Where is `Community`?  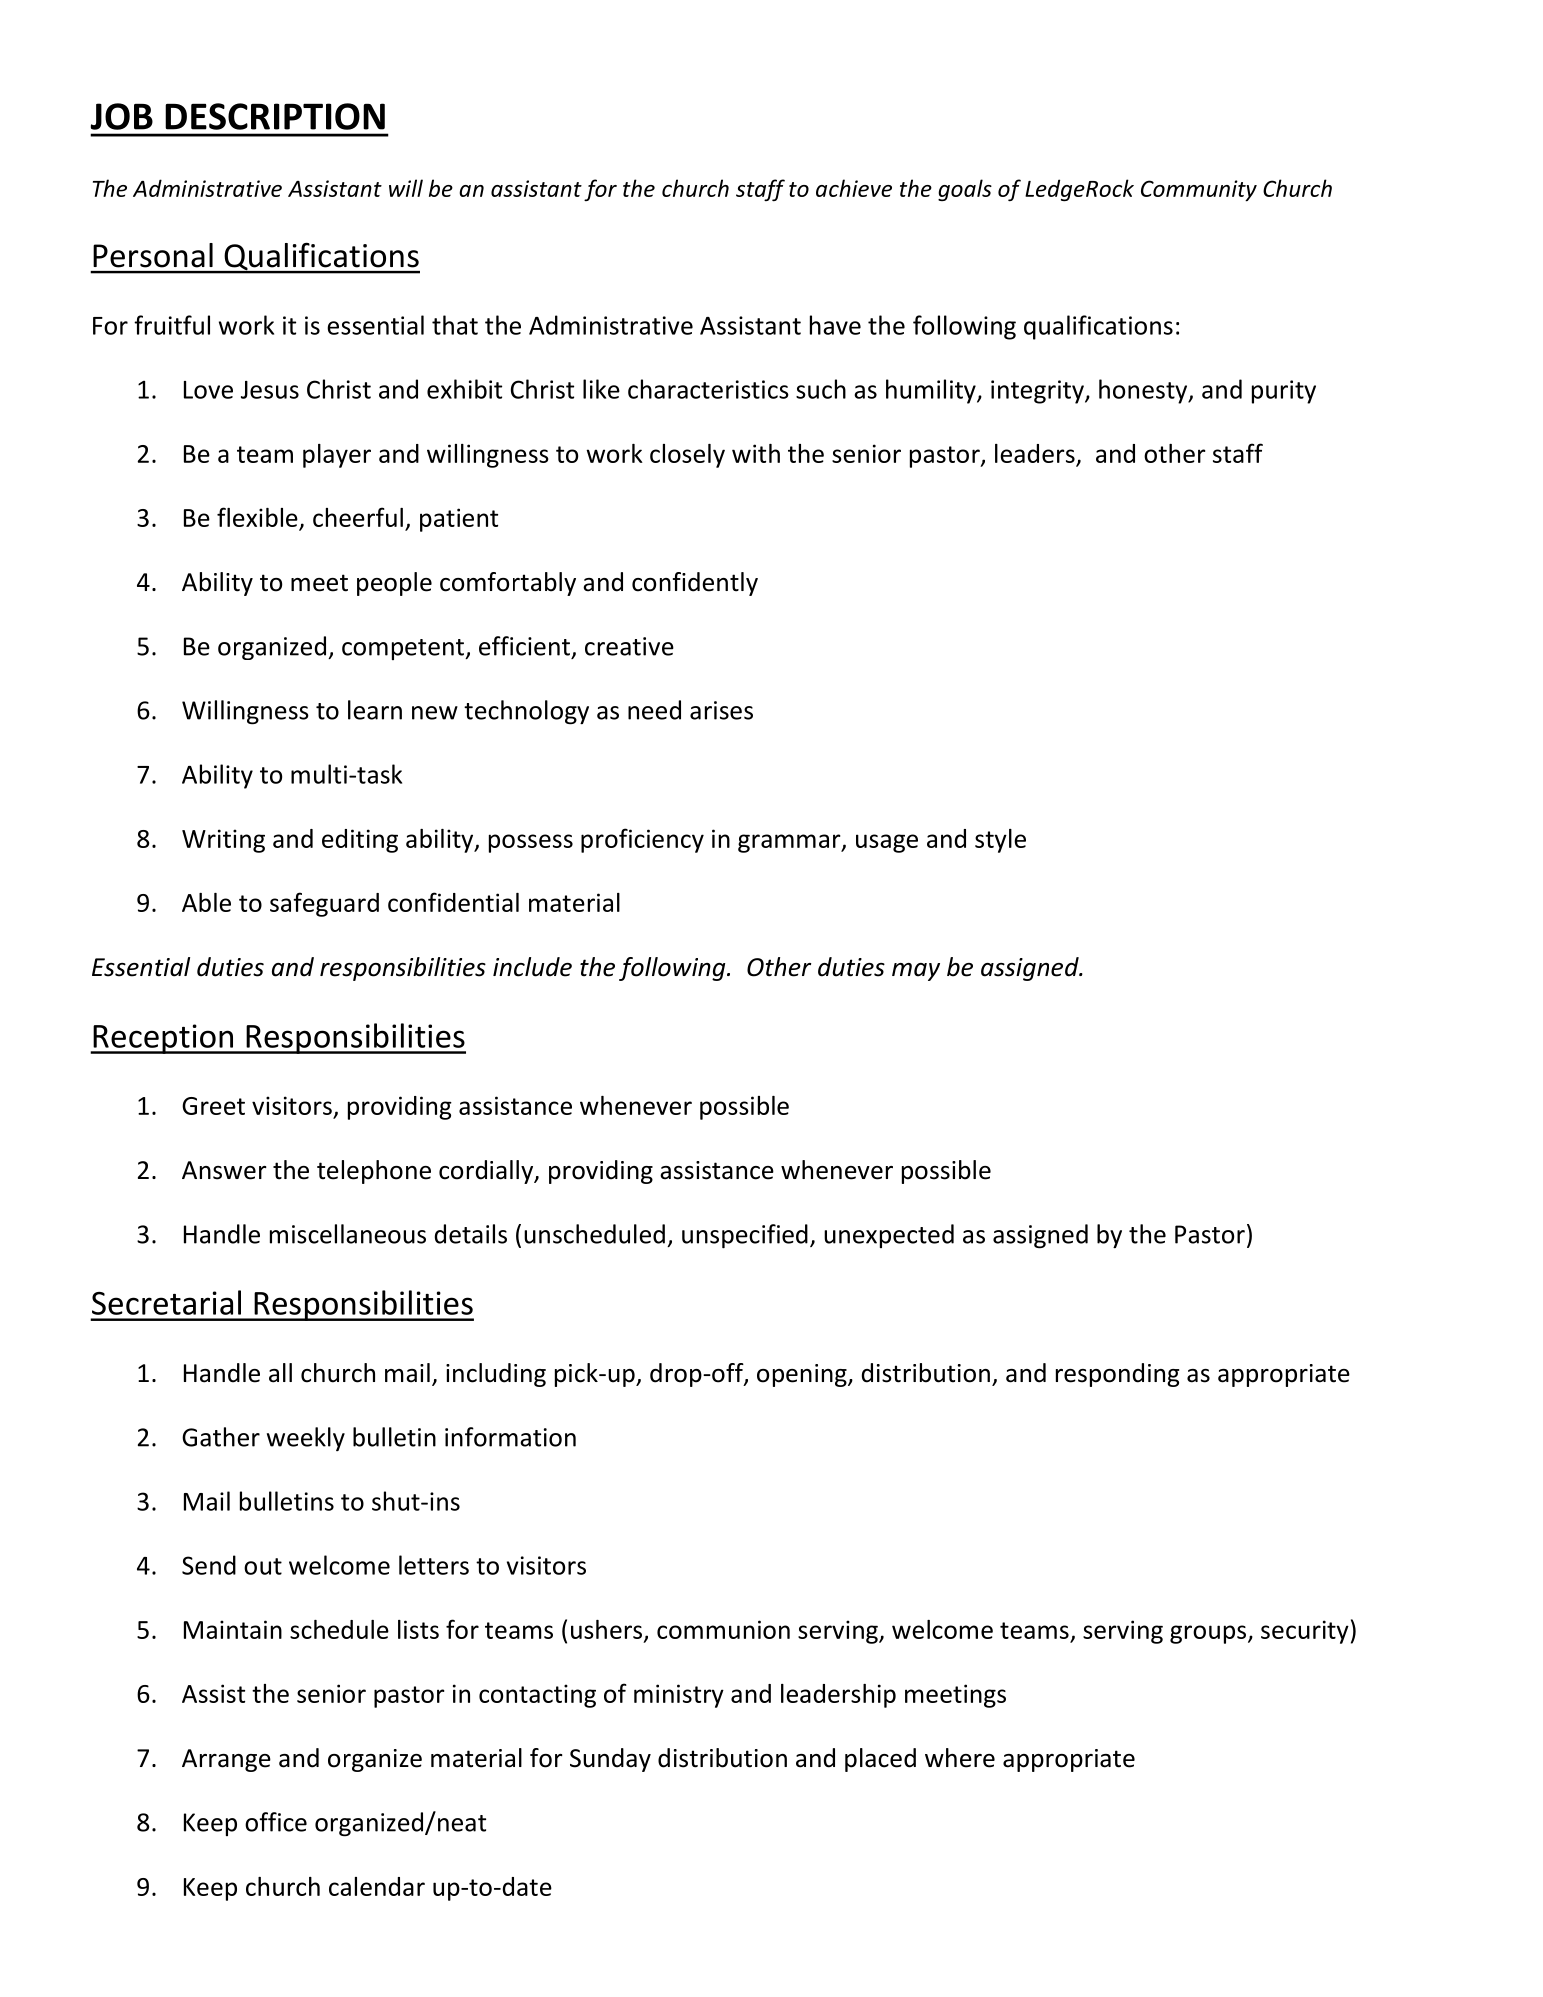 Community is located at coordinates (1199, 191).
